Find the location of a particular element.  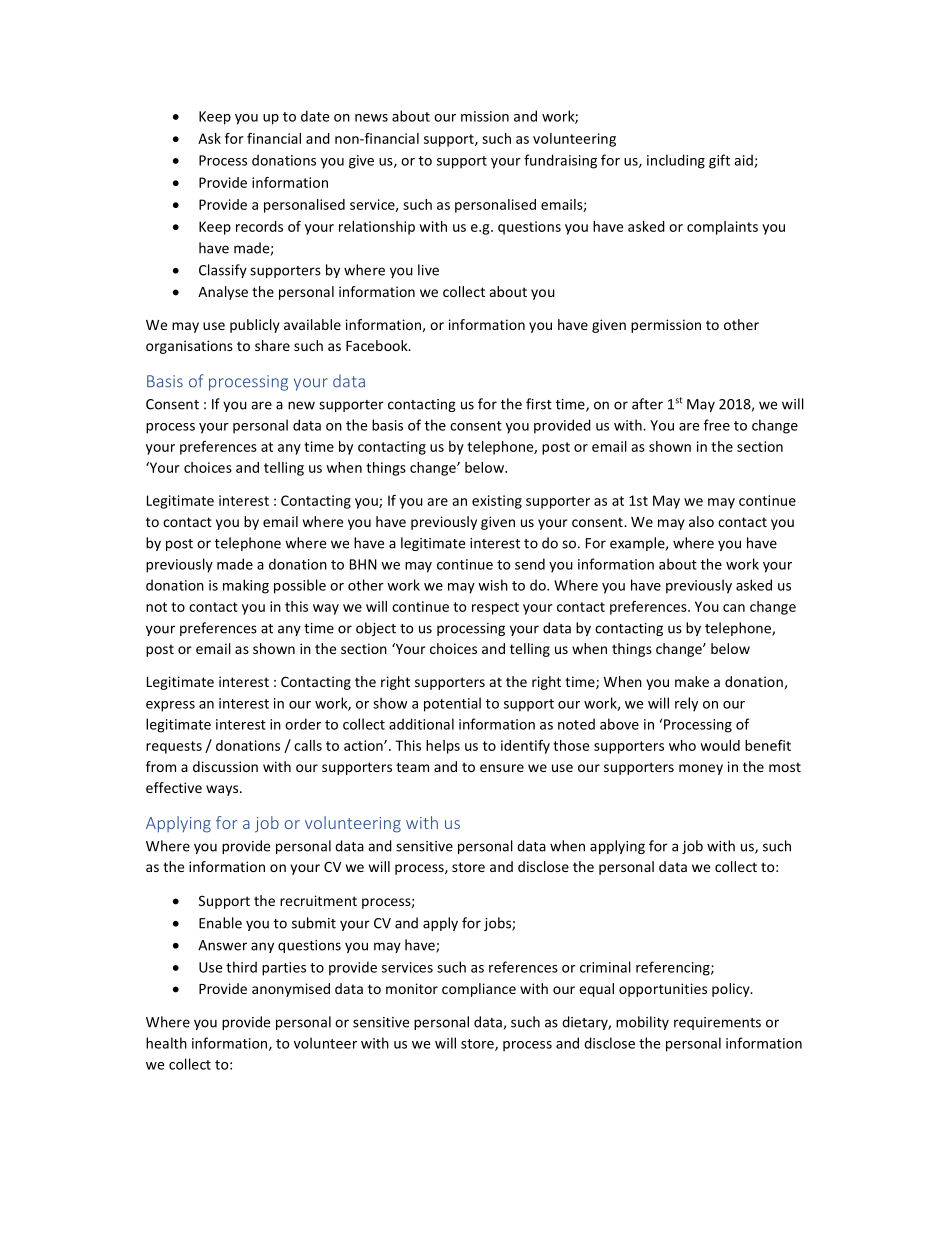

anonymised is located at coordinates (291, 990).
